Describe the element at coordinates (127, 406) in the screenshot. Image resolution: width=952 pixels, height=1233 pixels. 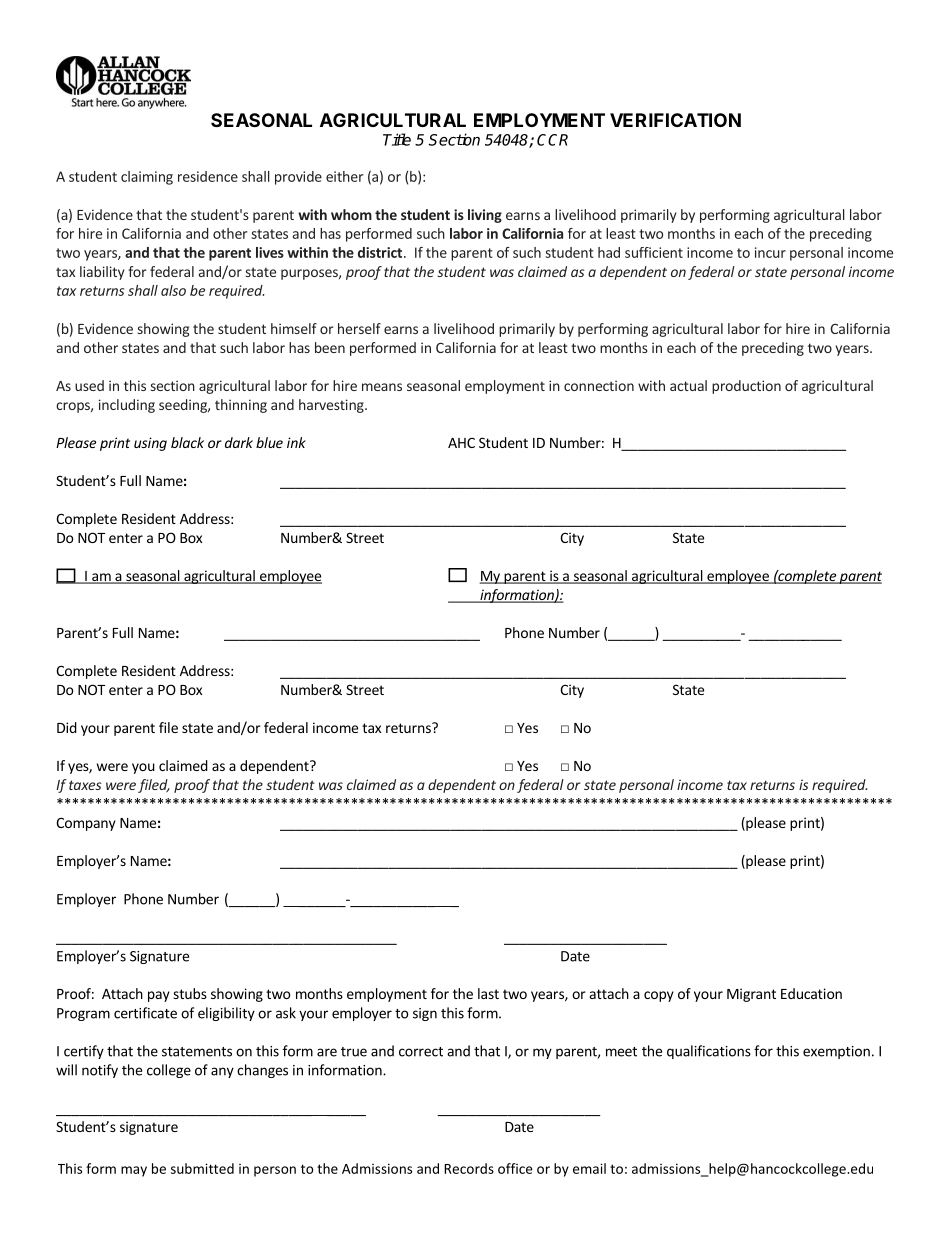
I see `including` at that location.
